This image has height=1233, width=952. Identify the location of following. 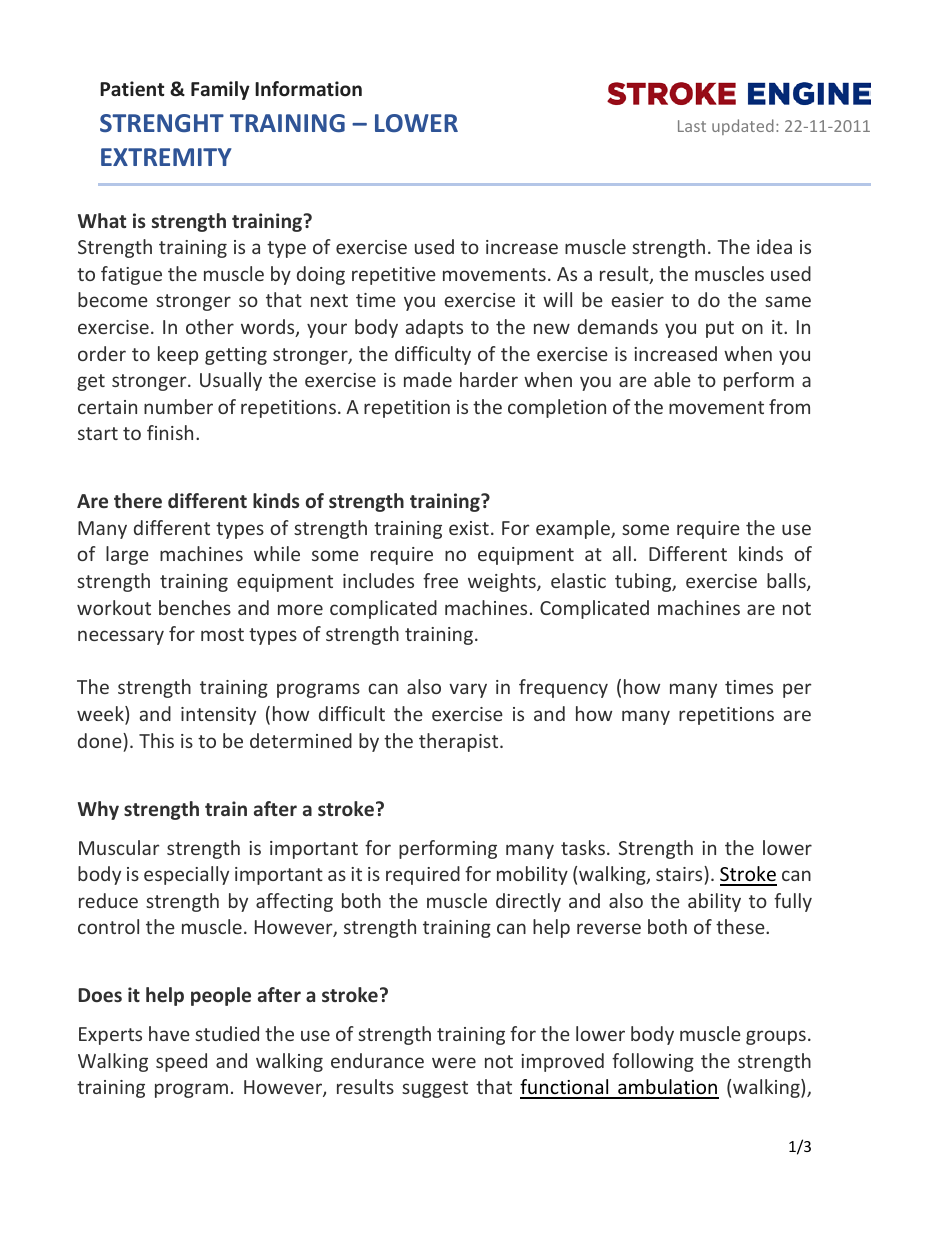
(653, 1062).
